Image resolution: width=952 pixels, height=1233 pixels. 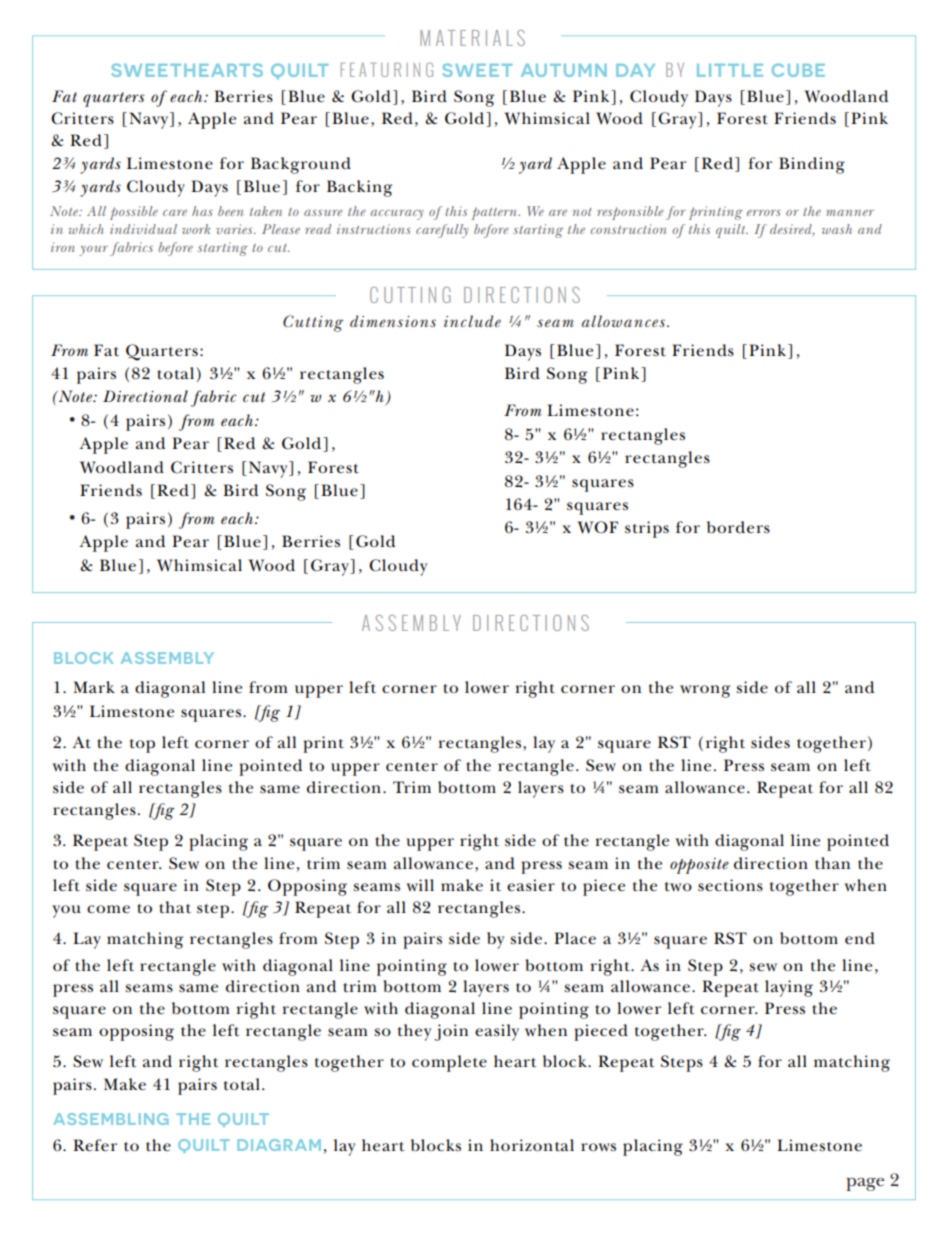 What do you see at coordinates (832, 863) in the screenshot?
I see `than` at bounding box center [832, 863].
